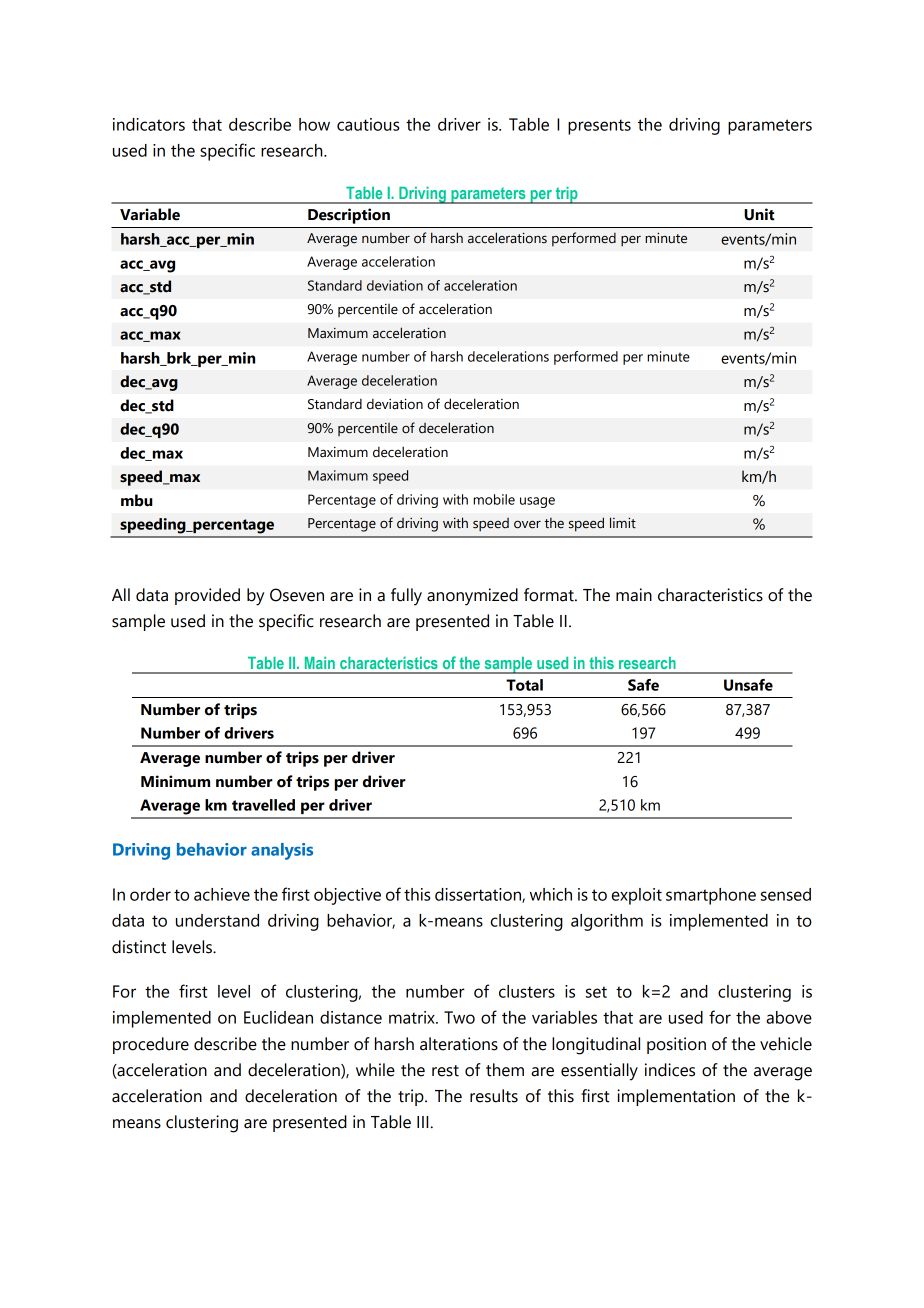 The height and width of the screenshot is (1308, 924). I want to click on Minimum, so click(175, 781).
